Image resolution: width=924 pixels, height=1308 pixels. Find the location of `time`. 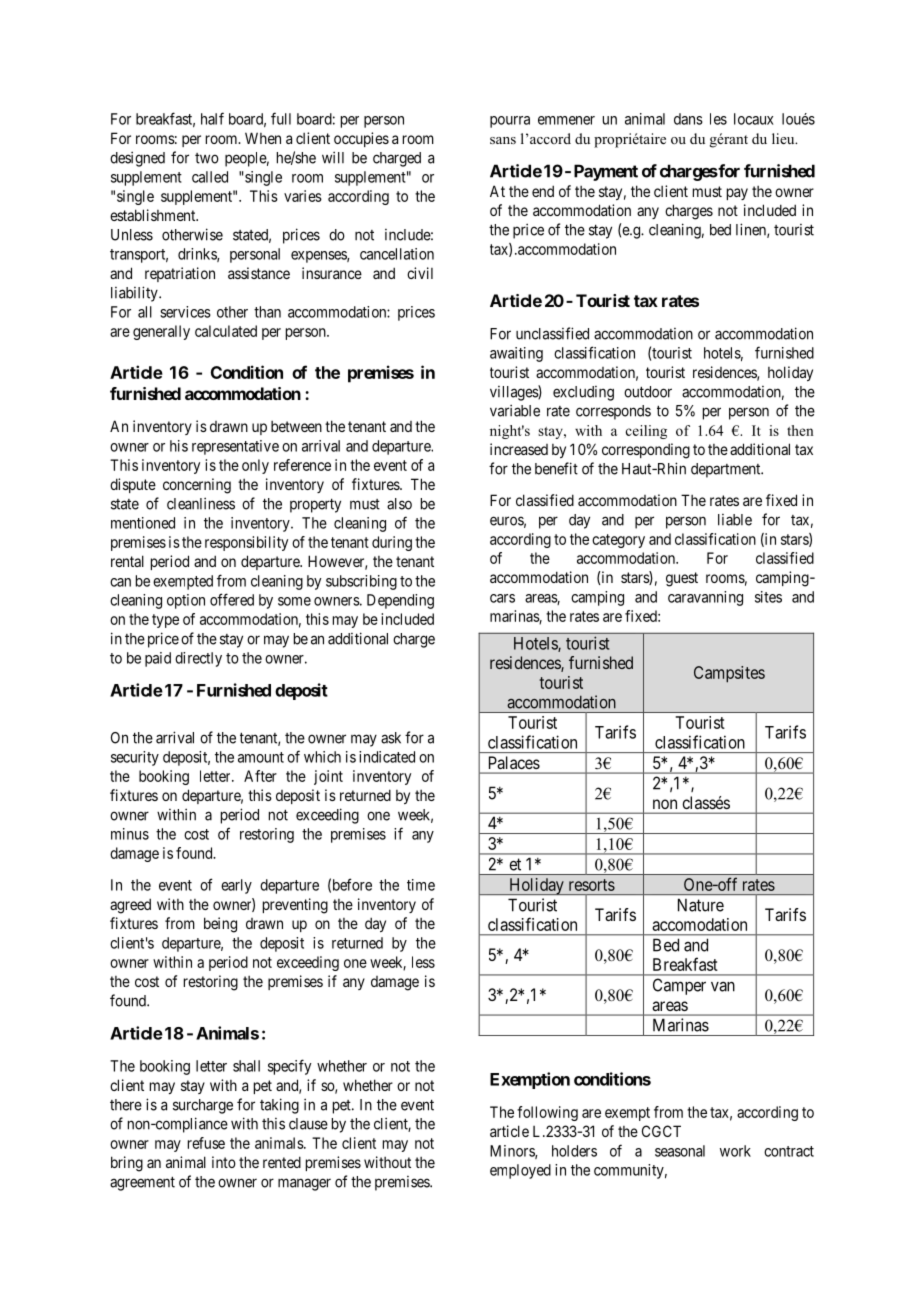

time is located at coordinates (421, 885).
